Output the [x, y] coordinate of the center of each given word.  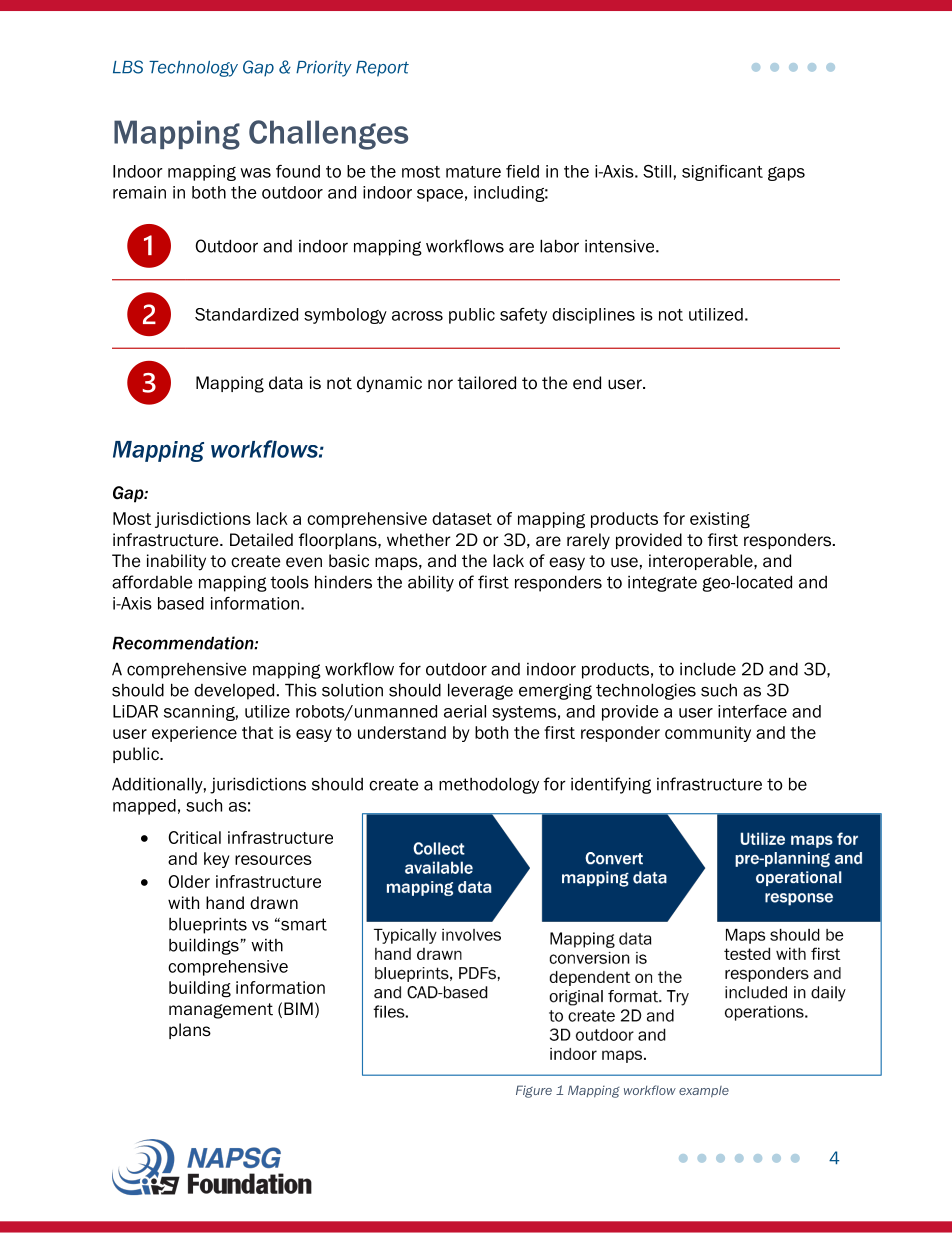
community [708, 734]
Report [382, 69]
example [704, 1091]
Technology [193, 69]
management [221, 1011]
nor [440, 384]
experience [194, 734]
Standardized [246, 314]
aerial [465, 711]
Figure [534, 1091]
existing [720, 520]
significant [722, 173]
